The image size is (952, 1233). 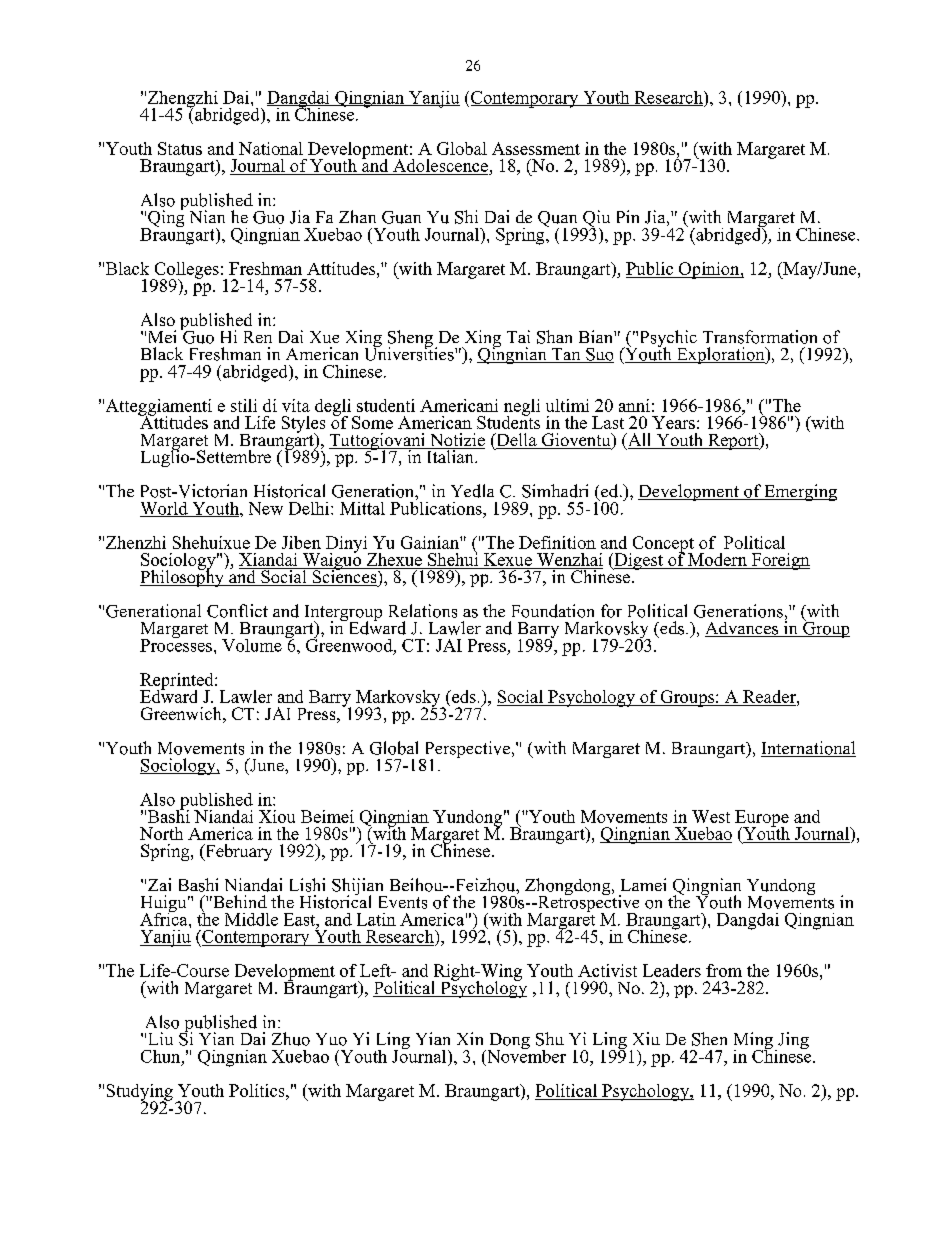 What do you see at coordinates (266, 508) in the image?
I see `New` at bounding box center [266, 508].
